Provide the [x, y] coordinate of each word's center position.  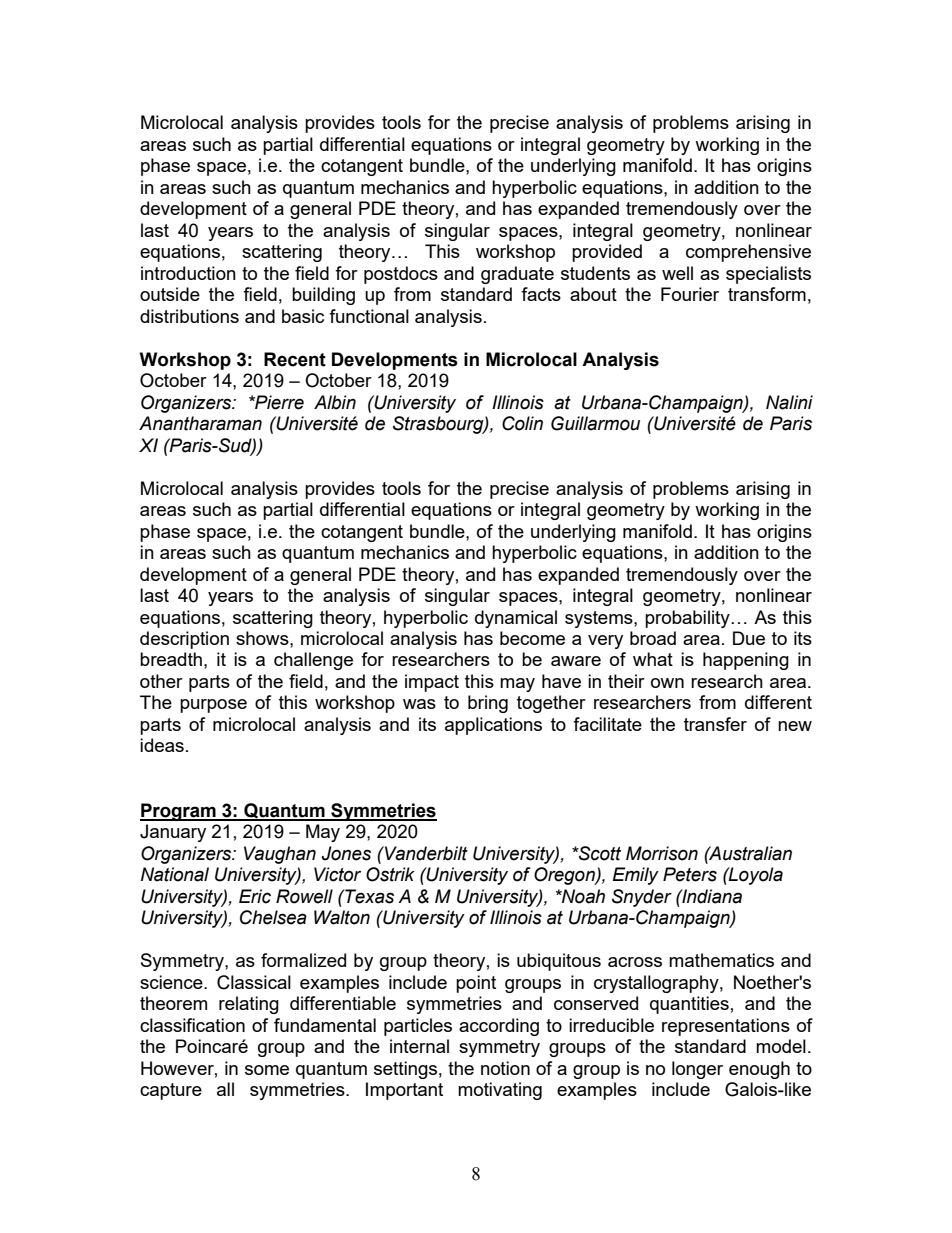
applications [493, 726]
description [184, 640]
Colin [522, 423]
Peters [690, 874]
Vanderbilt [425, 853]
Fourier [690, 294]
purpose [213, 706]
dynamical [516, 619]
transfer [715, 724]
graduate [517, 275]
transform [767, 294]
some [267, 1070]
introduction [188, 273]
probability [688, 619]
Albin [335, 402]
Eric [255, 896]
